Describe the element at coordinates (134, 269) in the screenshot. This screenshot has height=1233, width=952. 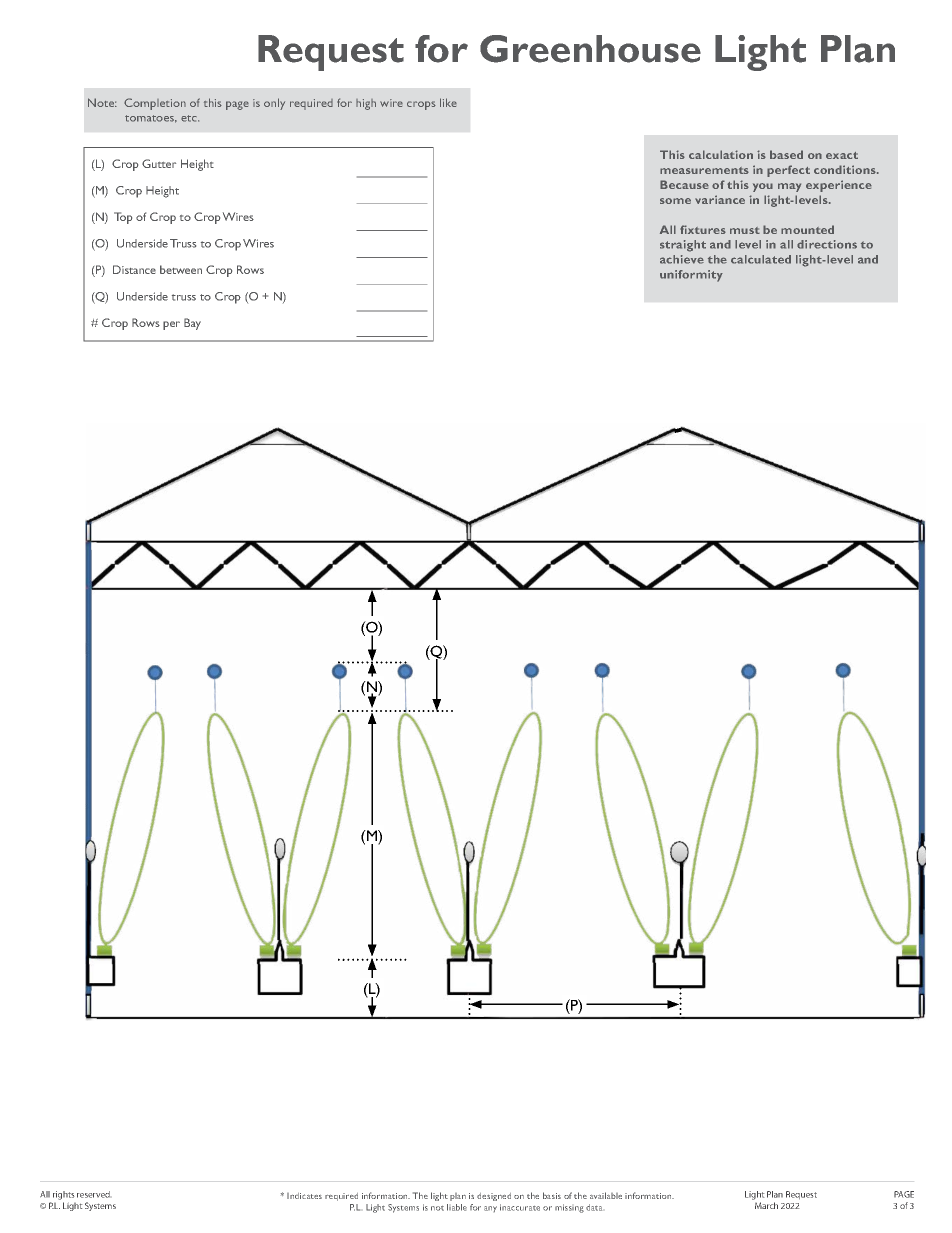
I see `Distance` at that location.
